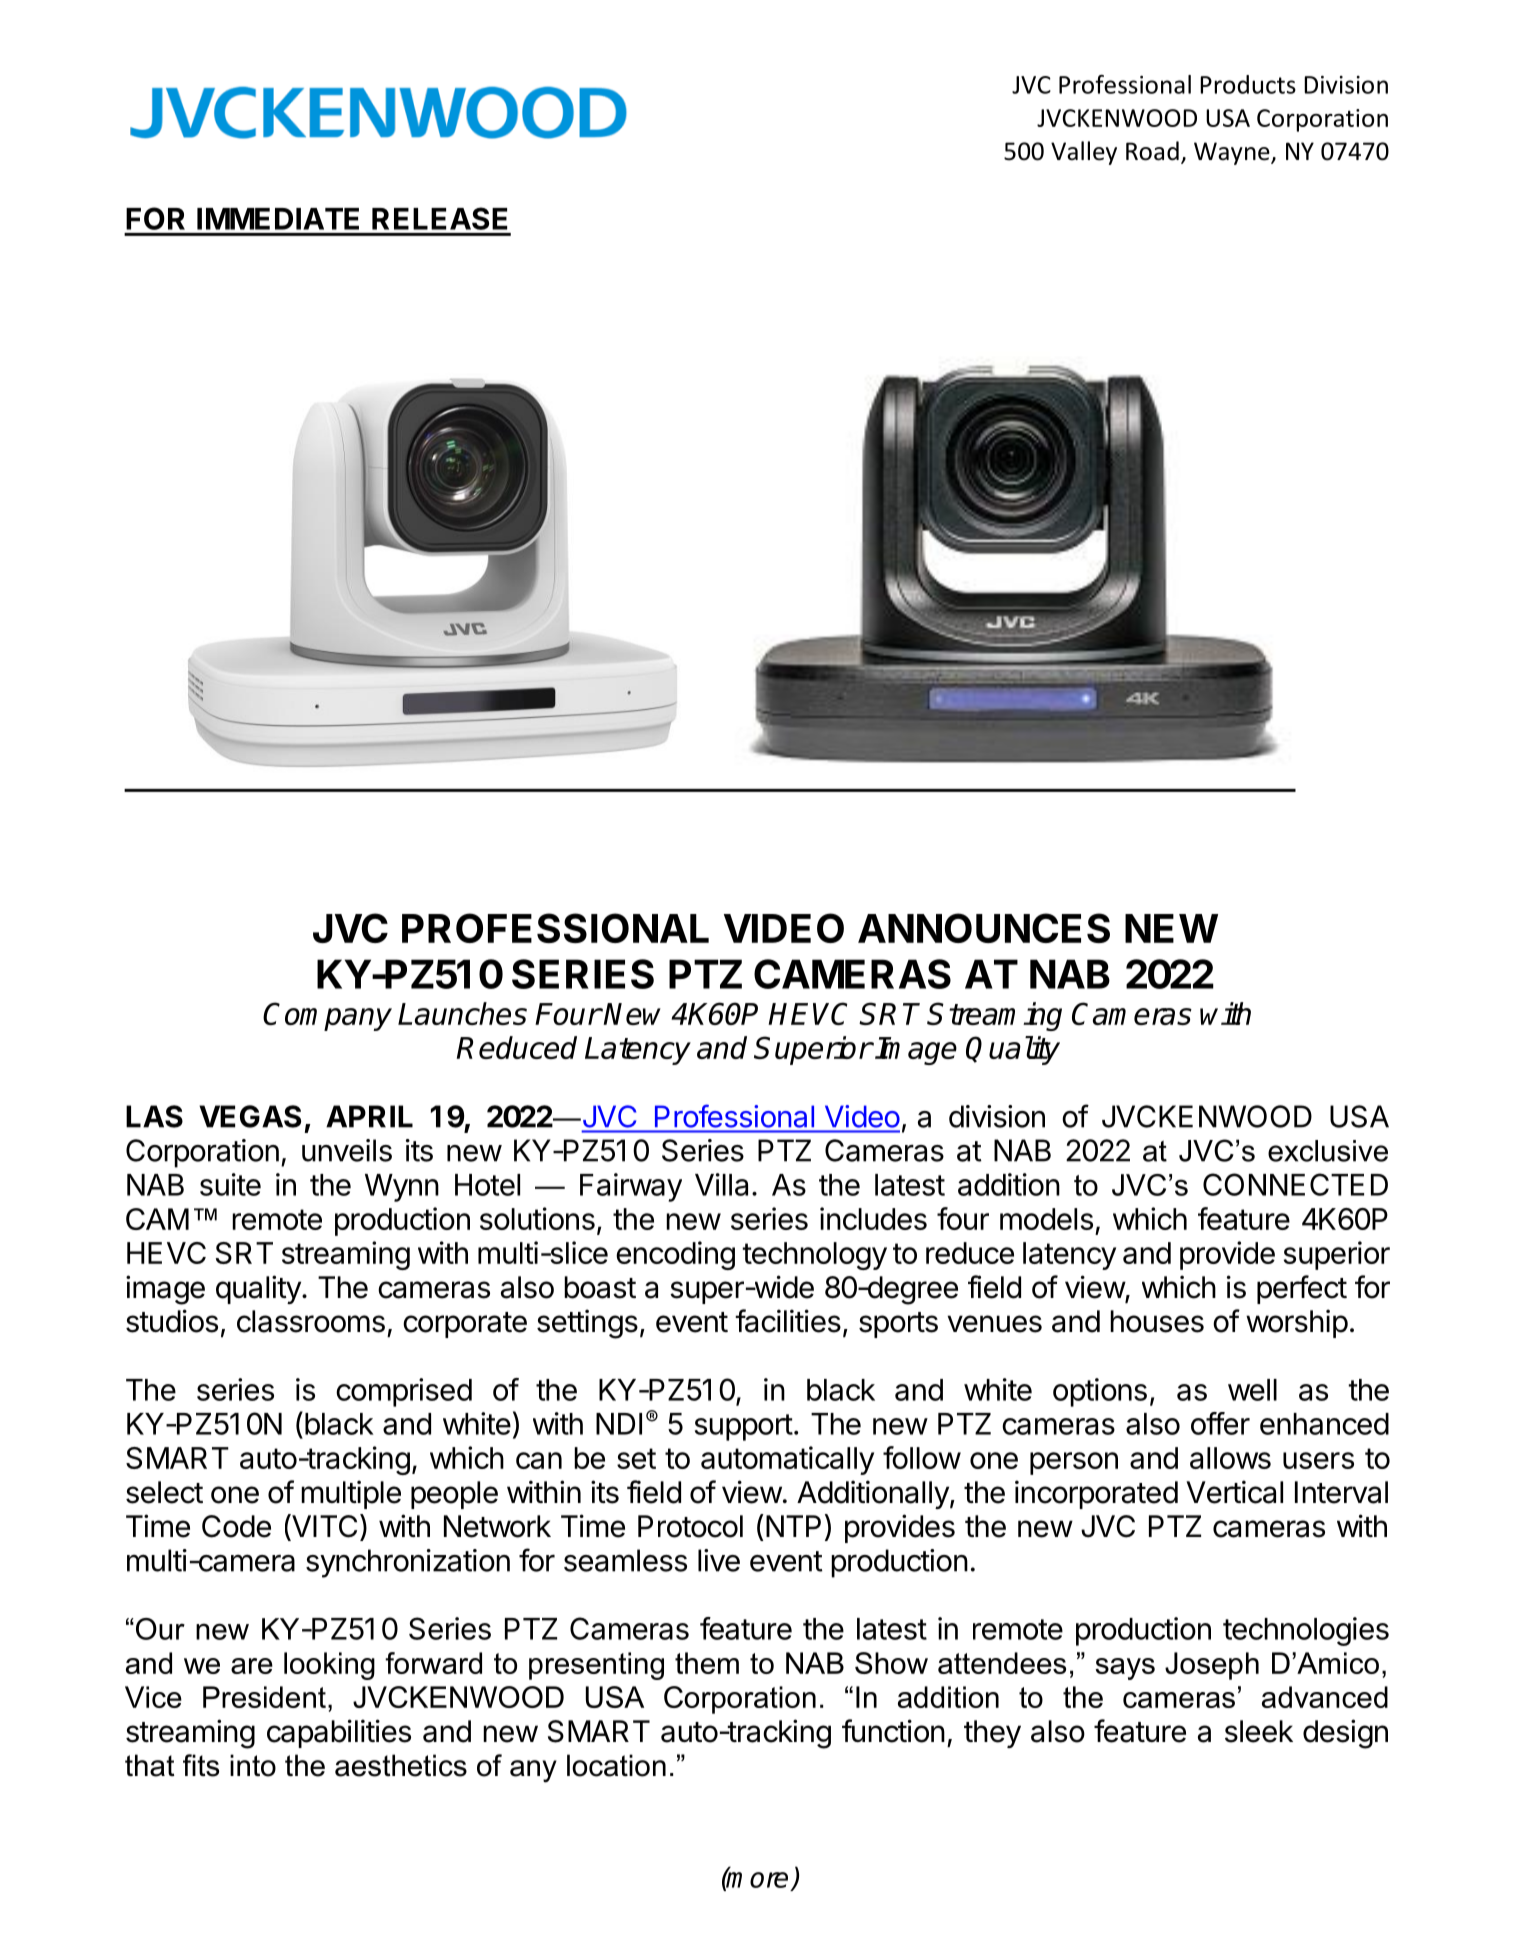 The image size is (1514, 1960). Describe the element at coordinates (264, 1697) in the screenshot. I see `President` at that location.
